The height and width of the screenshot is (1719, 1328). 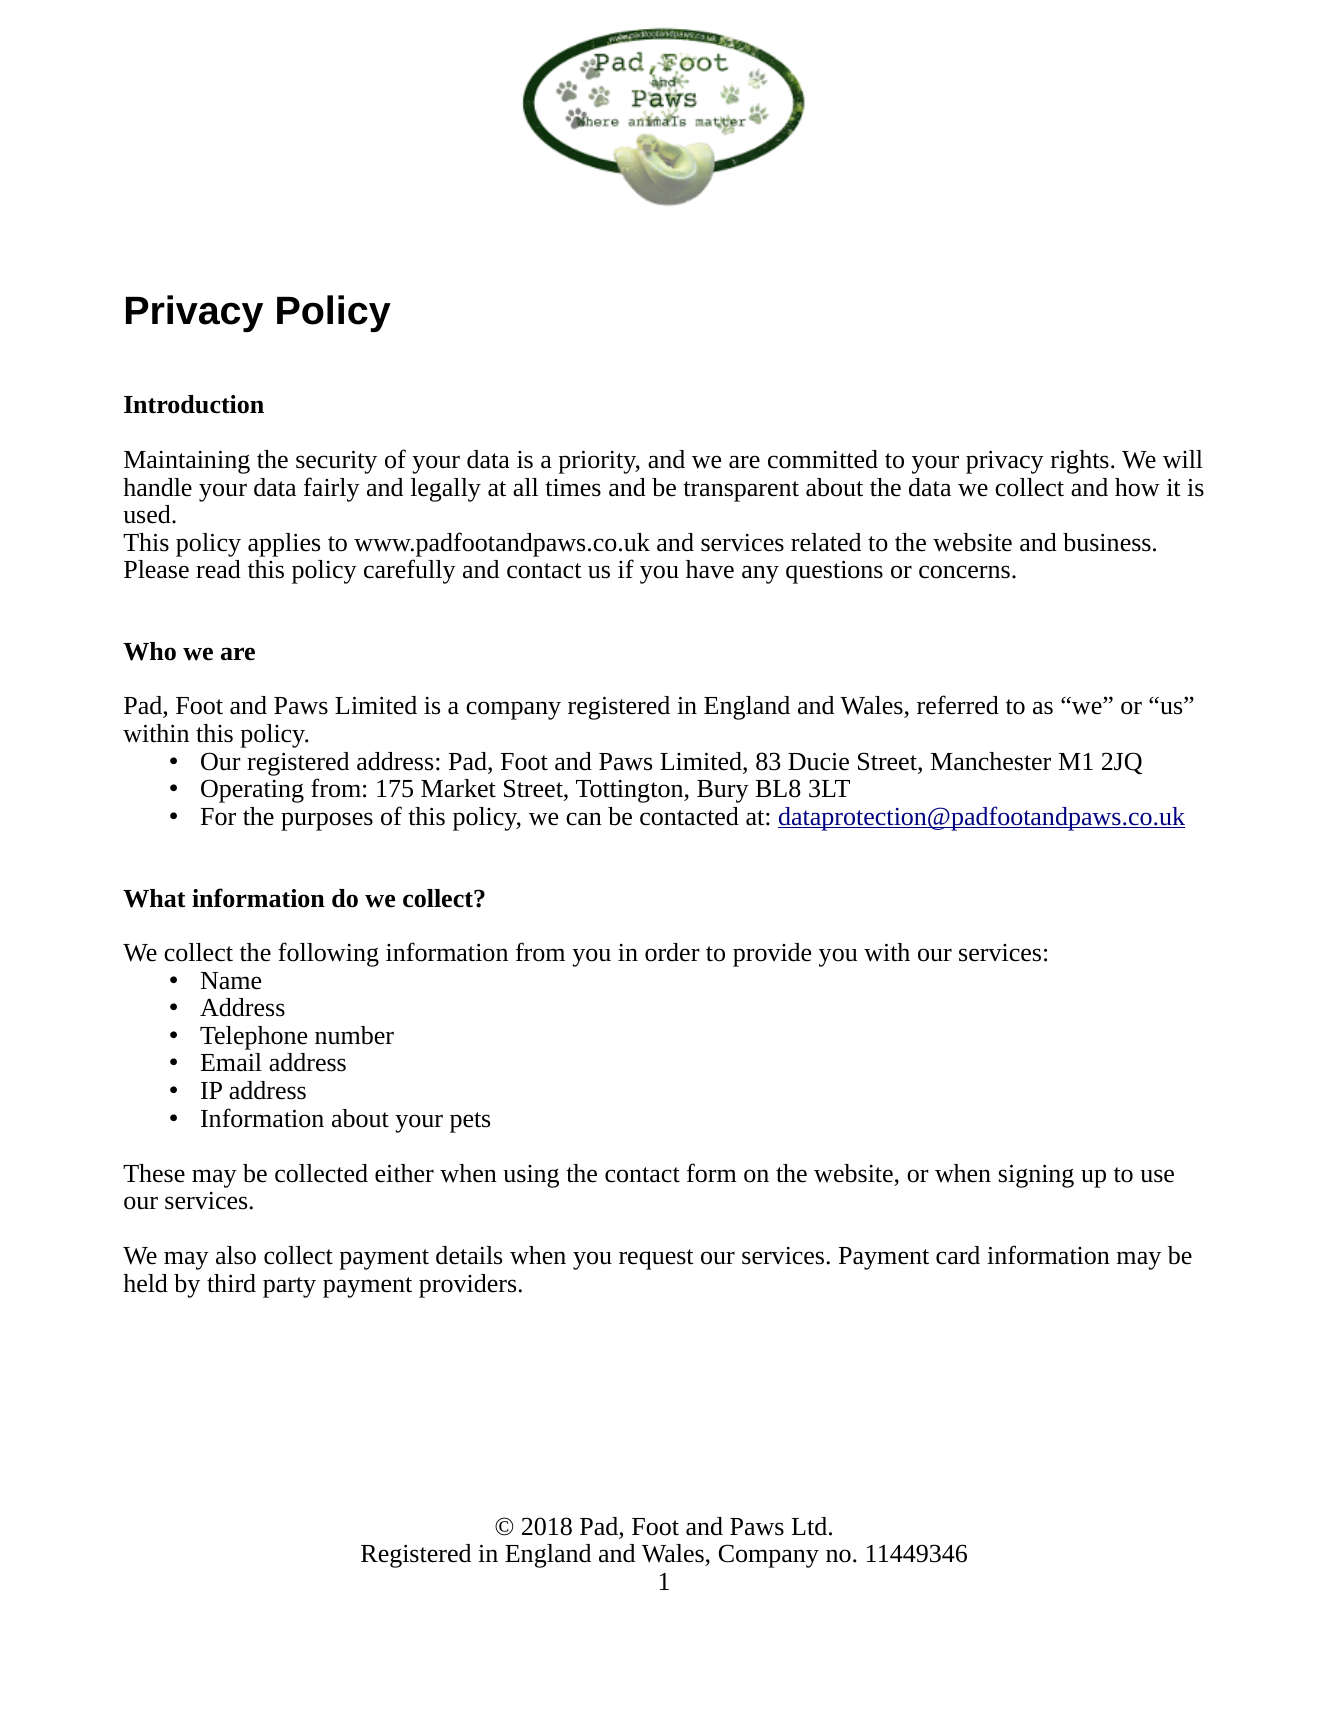 I want to click on order, so click(x=672, y=952).
